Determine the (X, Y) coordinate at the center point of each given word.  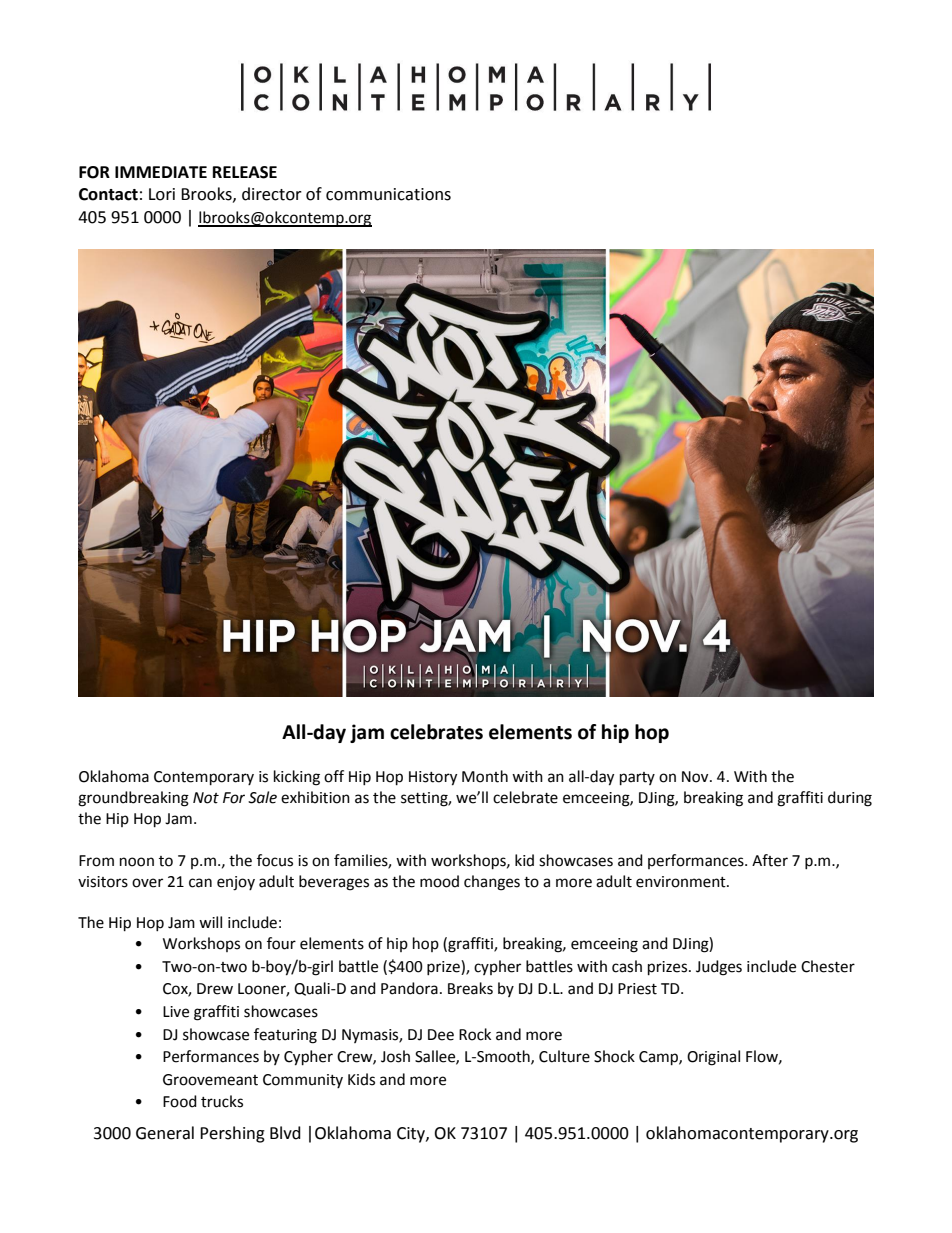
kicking (297, 778)
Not (206, 798)
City (412, 1135)
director (272, 194)
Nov (696, 777)
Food (180, 1101)
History (433, 778)
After (770, 860)
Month (485, 776)
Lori (162, 194)
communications (388, 194)
